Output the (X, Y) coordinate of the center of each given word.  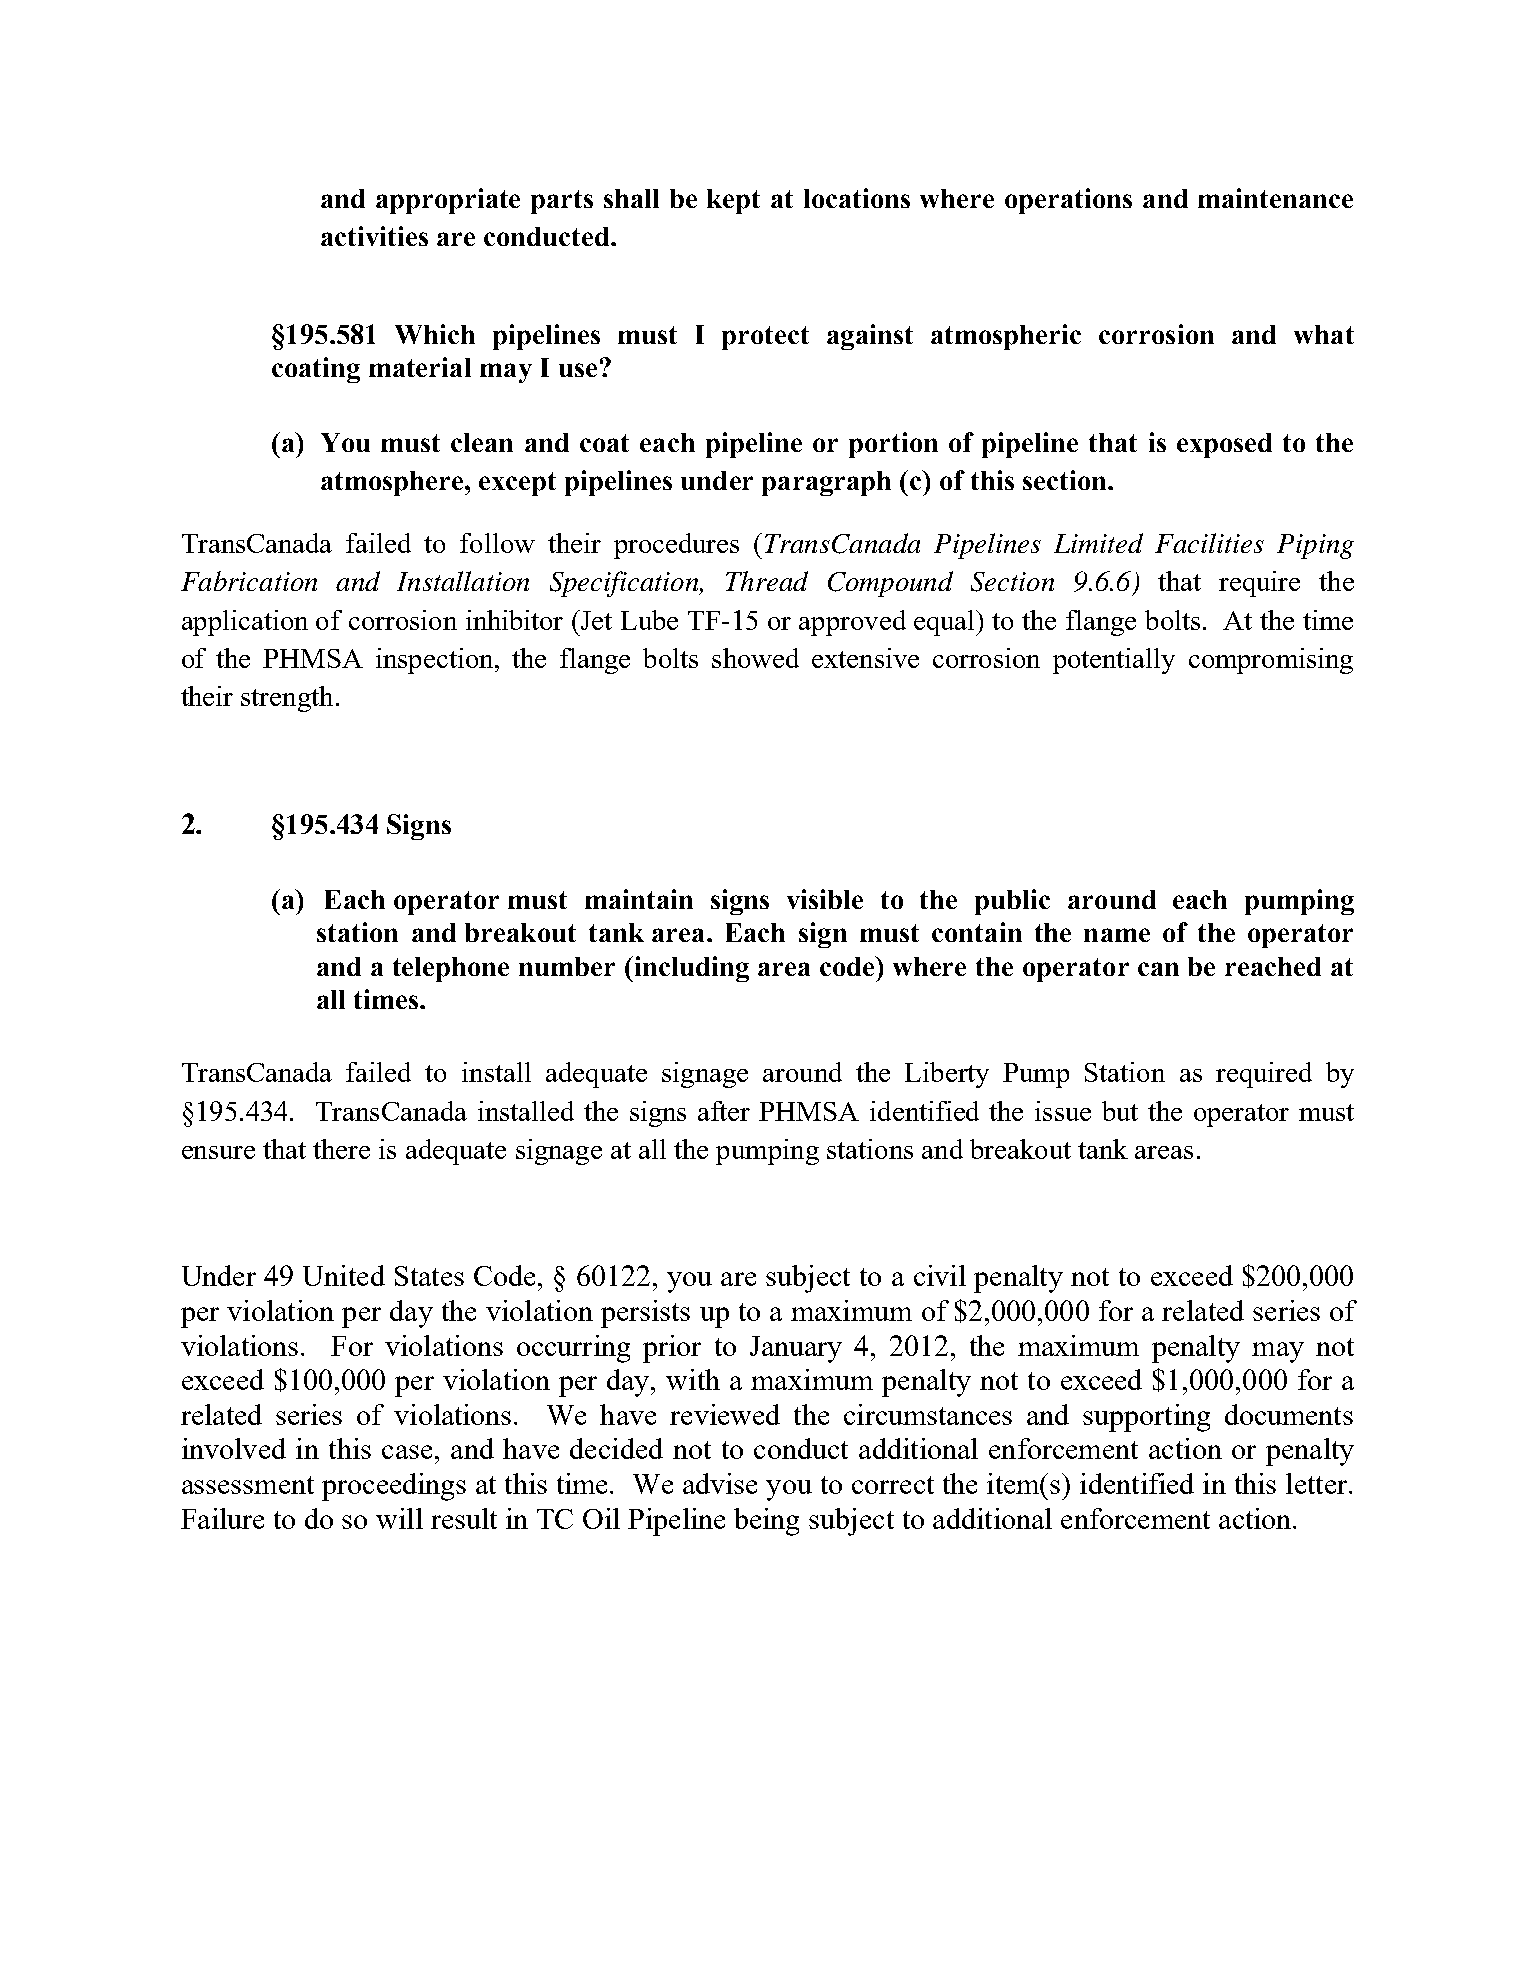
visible (825, 899)
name (1117, 935)
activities (374, 236)
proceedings (394, 1487)
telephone (451, 969)
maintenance (1275, 198)
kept (733, 201)
